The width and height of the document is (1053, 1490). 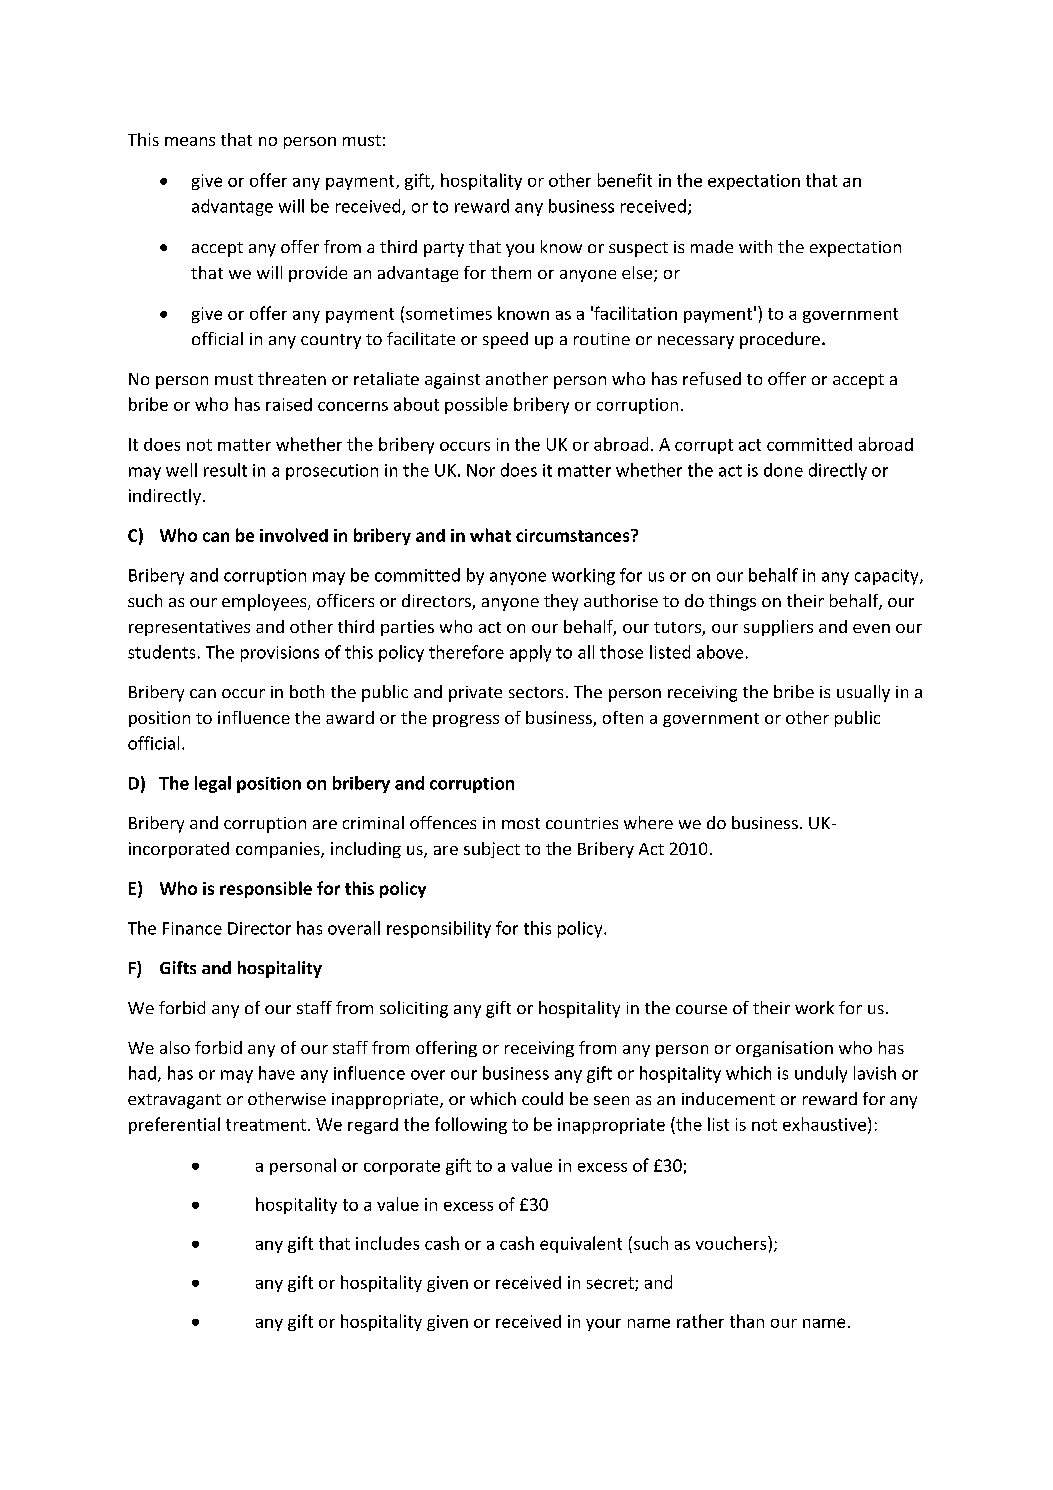 What do you see at coordinates (213, 784) in the document?
I see `legal` at bounding box center [213, 784].
